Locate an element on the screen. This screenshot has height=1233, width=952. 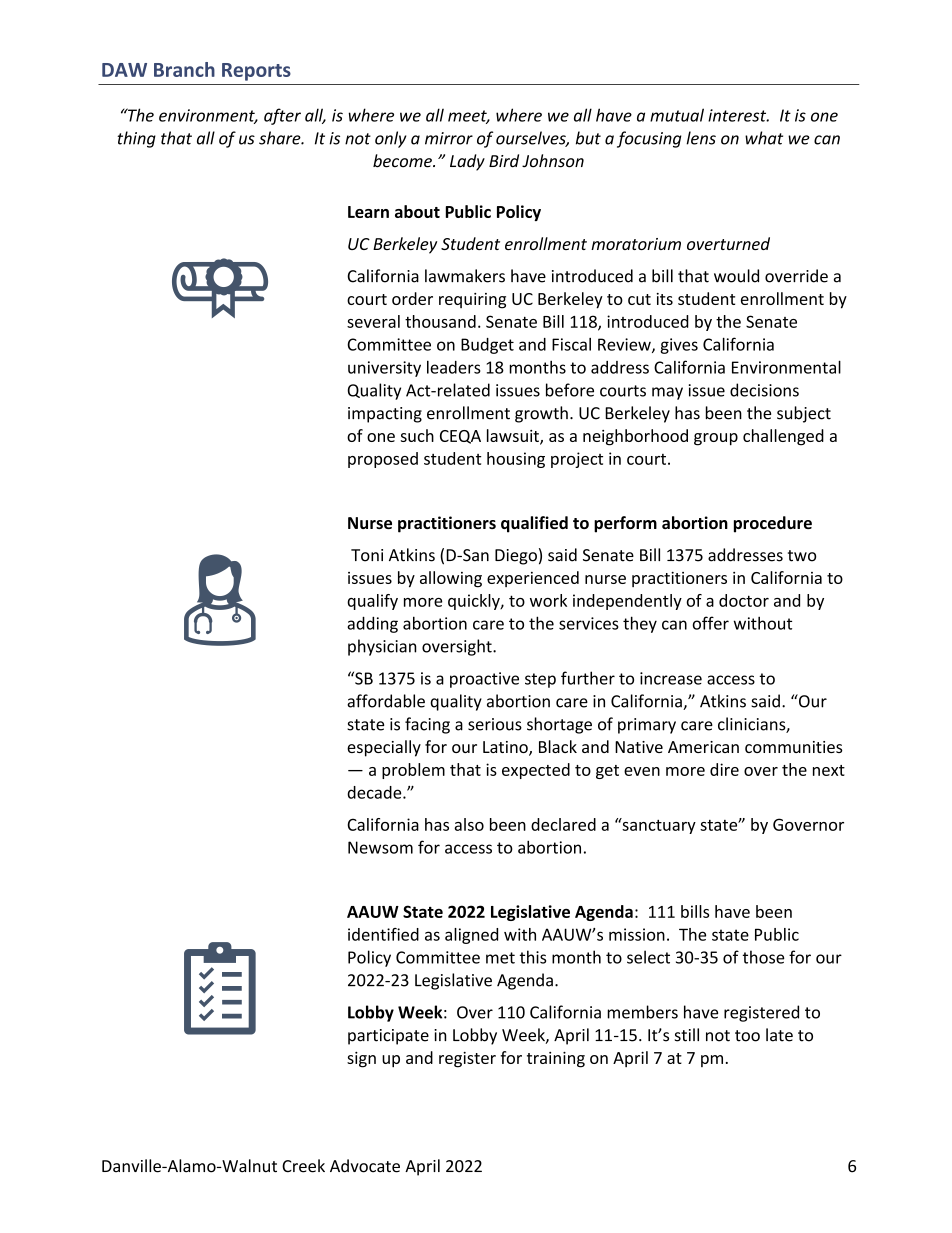
Lady is located at coordinates (467, 162).
